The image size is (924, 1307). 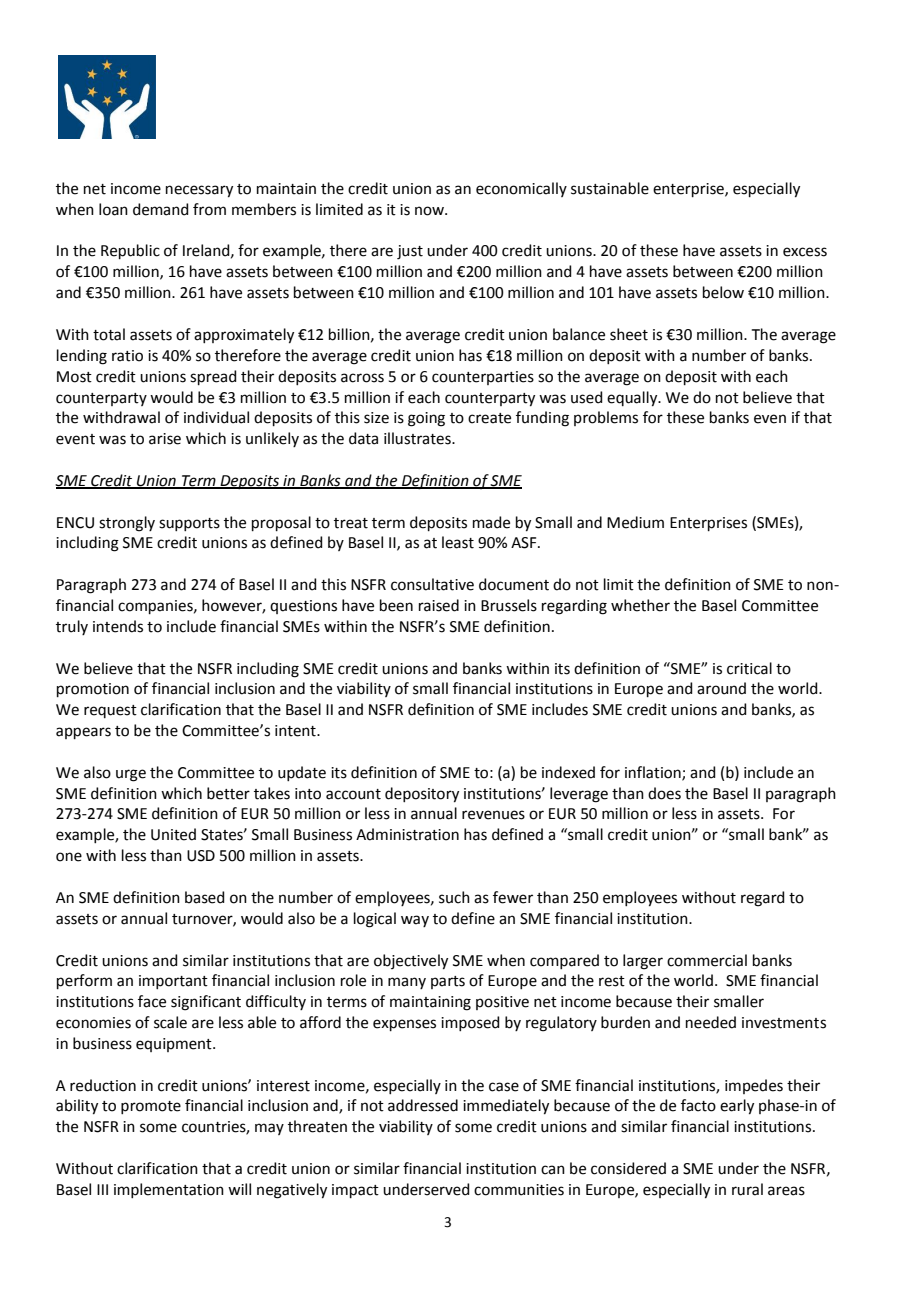 What do you see at coordinates (423, 1105) in the screenshot?
I see `addressed` at bounding box center [423, 1105].
